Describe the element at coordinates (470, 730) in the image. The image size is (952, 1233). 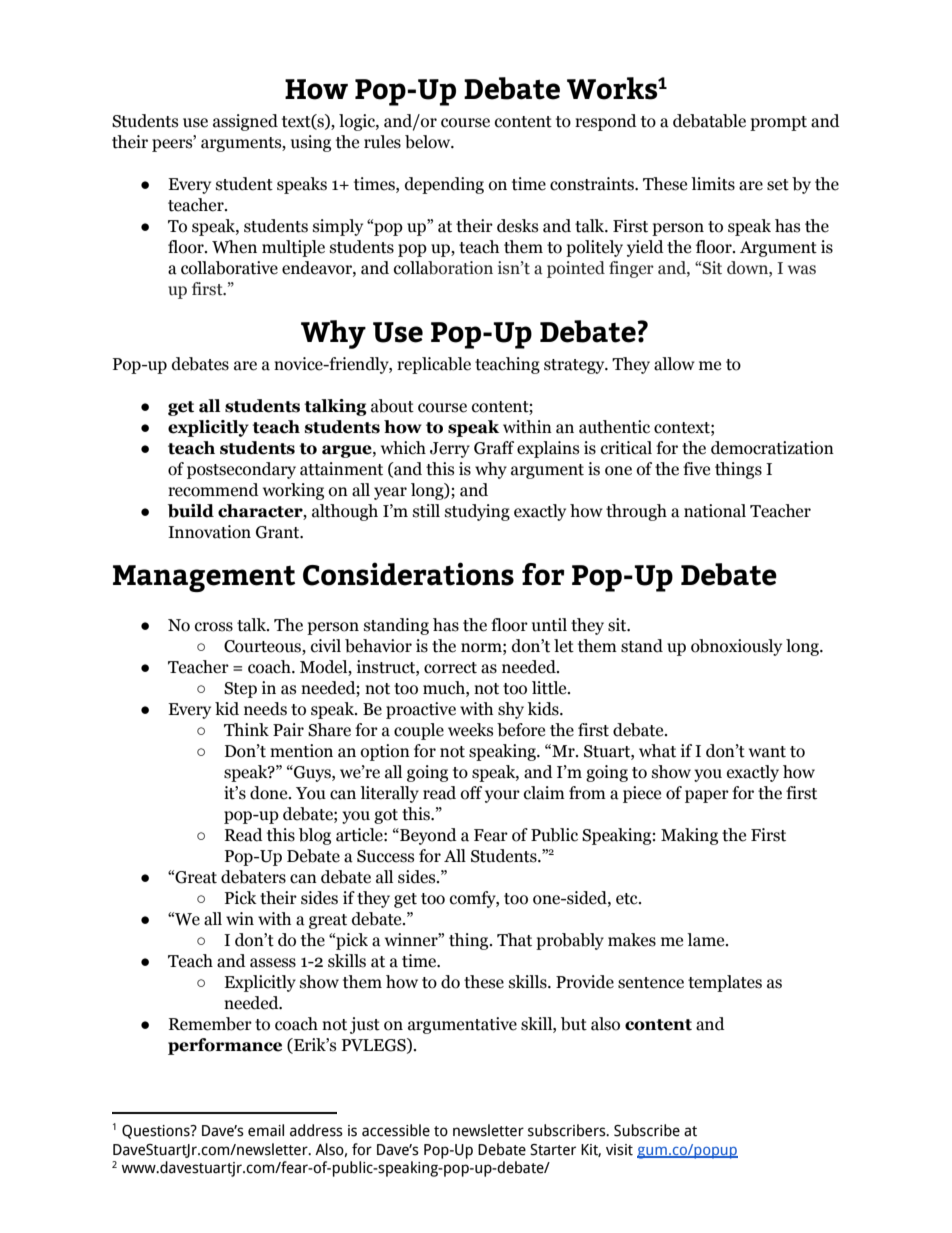
I see `weeks` at that location.
